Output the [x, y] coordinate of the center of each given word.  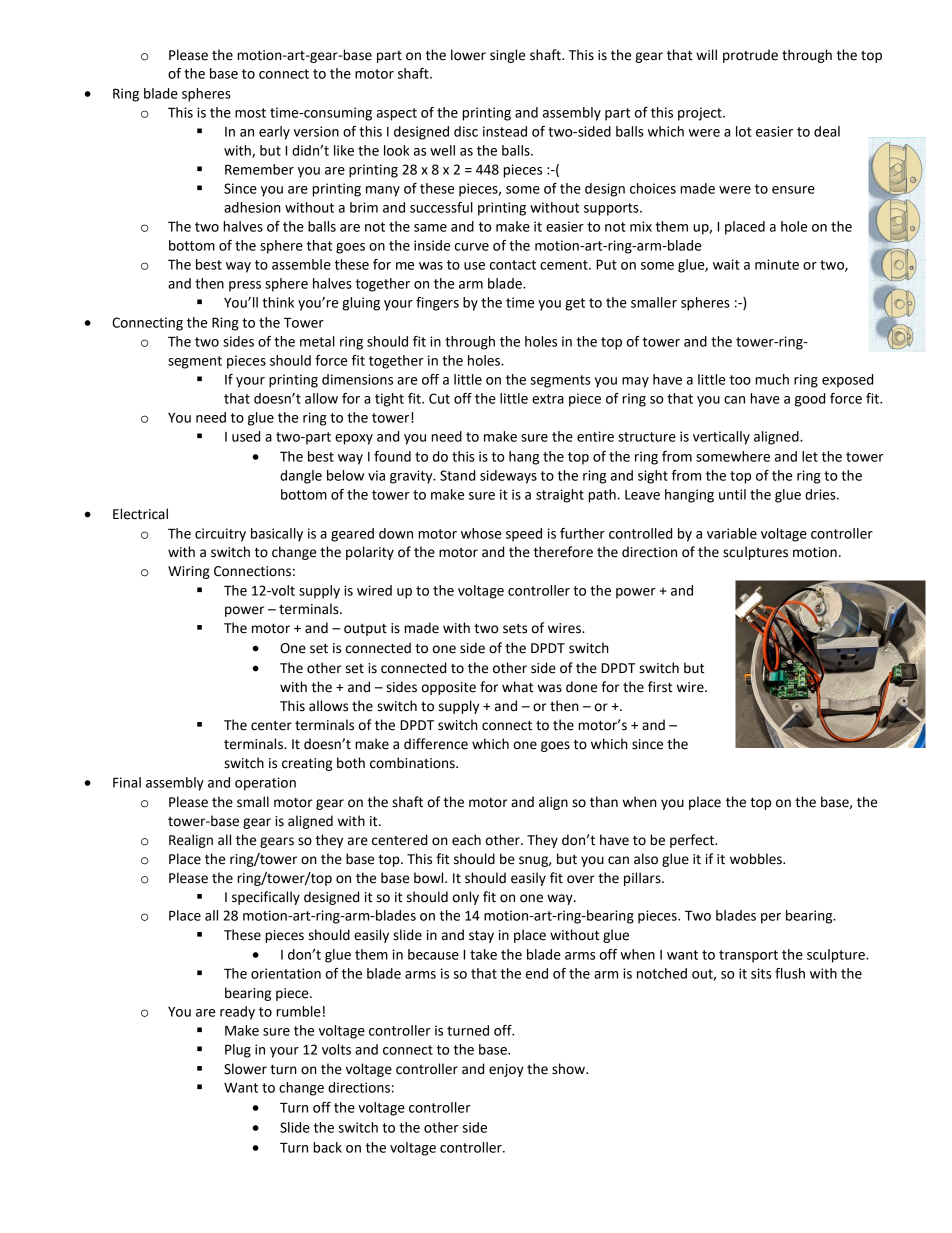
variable [732, 533]
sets [515, 629]
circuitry [220, 535]
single [507, 56]
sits [761, 973]
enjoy [506, 1070]
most [250, 113]
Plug [238, 1051]
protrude [750, 56]
